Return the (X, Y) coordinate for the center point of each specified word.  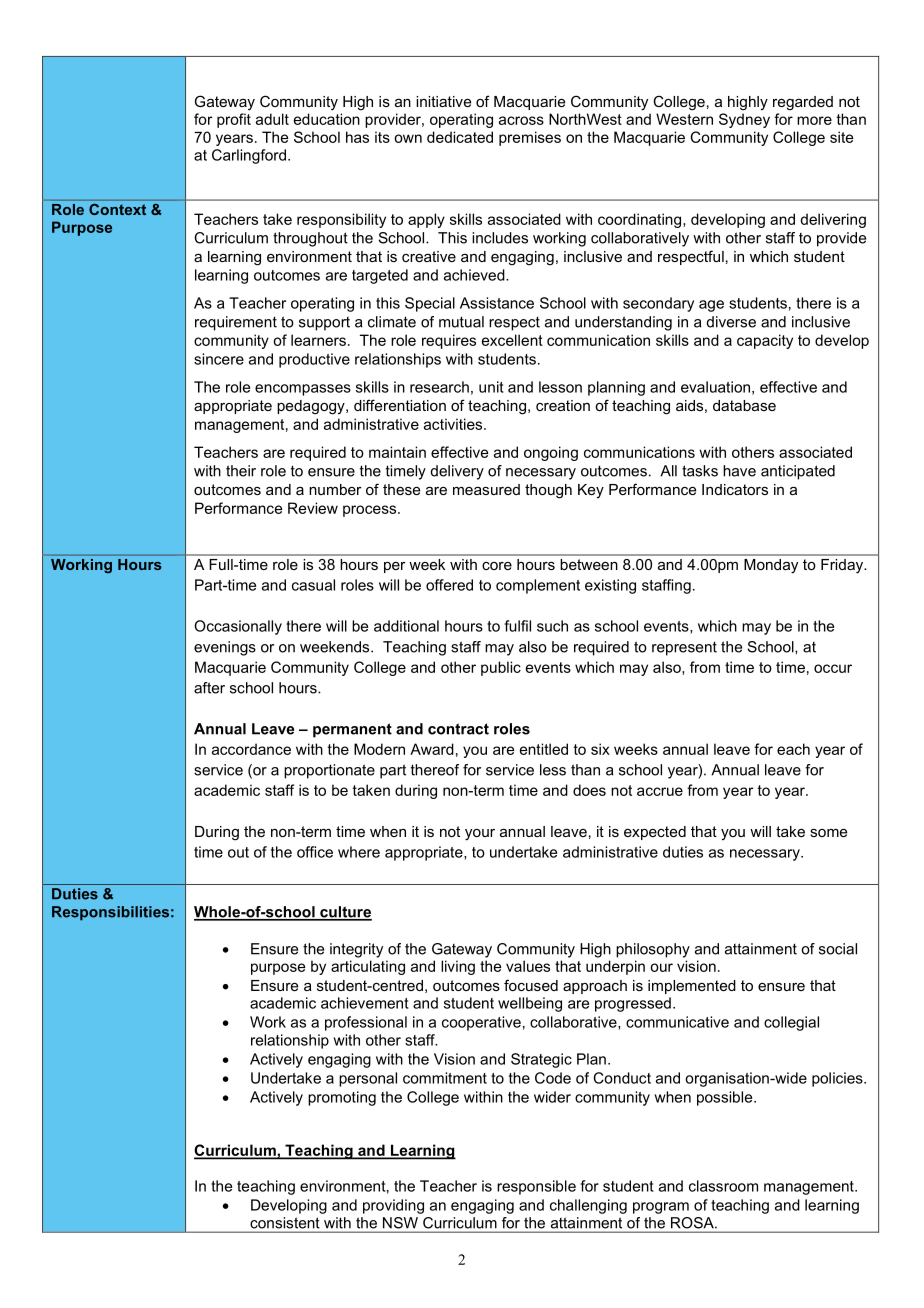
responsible (536, 1187)
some (828, 833)
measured (486, 489)
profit (234, 120)
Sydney (744, 120)
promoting (342, 1098)
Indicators (735, 489)
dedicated (460, 137)
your (480, 835)
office (315, 852)
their (241, 471)
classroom (723, 1186)
